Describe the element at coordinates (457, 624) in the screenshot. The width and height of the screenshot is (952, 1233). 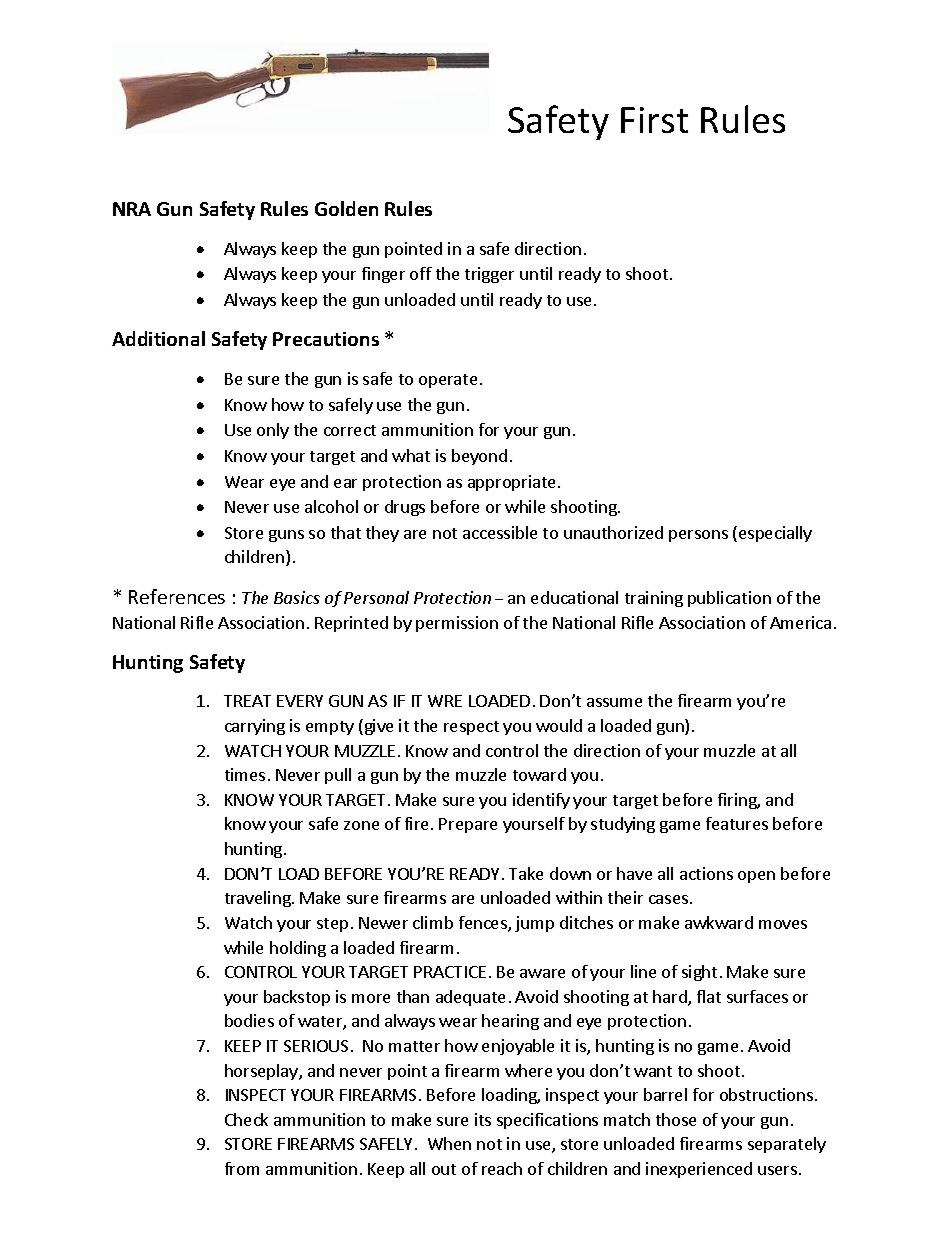
I see `permission` at that location.
